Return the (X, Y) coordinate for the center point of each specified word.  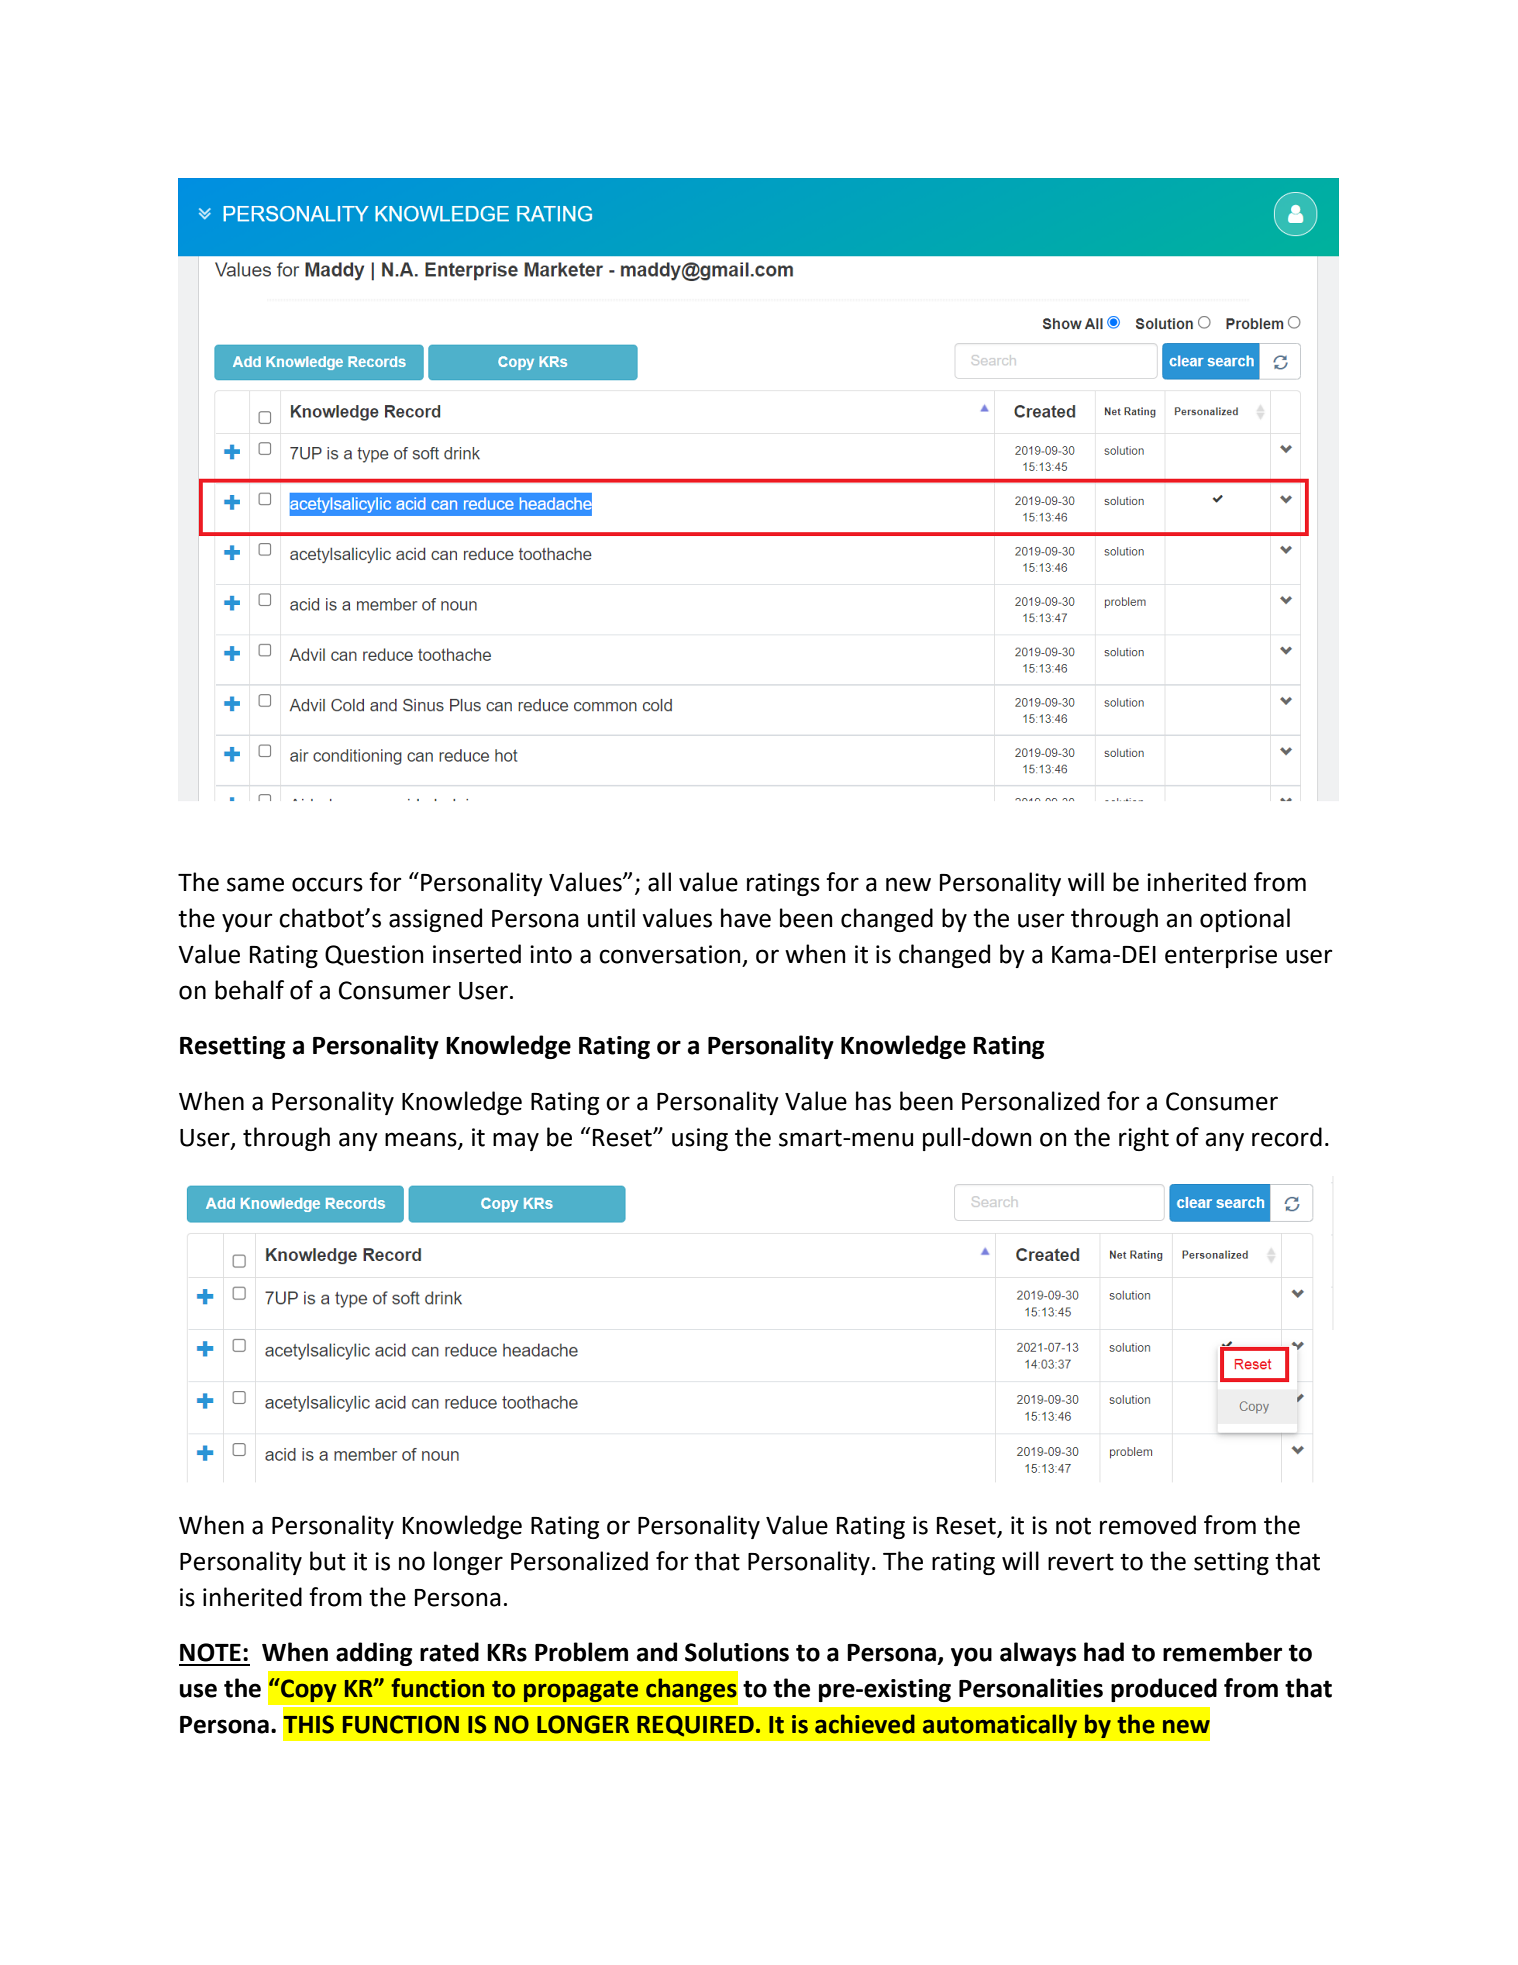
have (746, 918)
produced (1164, 1690)
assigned (435, 920)
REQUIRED (695, 1726)
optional (1245, 920)
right (1144, 1139)
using (700, 1139)
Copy (308, 1690)
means (422, 1140)
